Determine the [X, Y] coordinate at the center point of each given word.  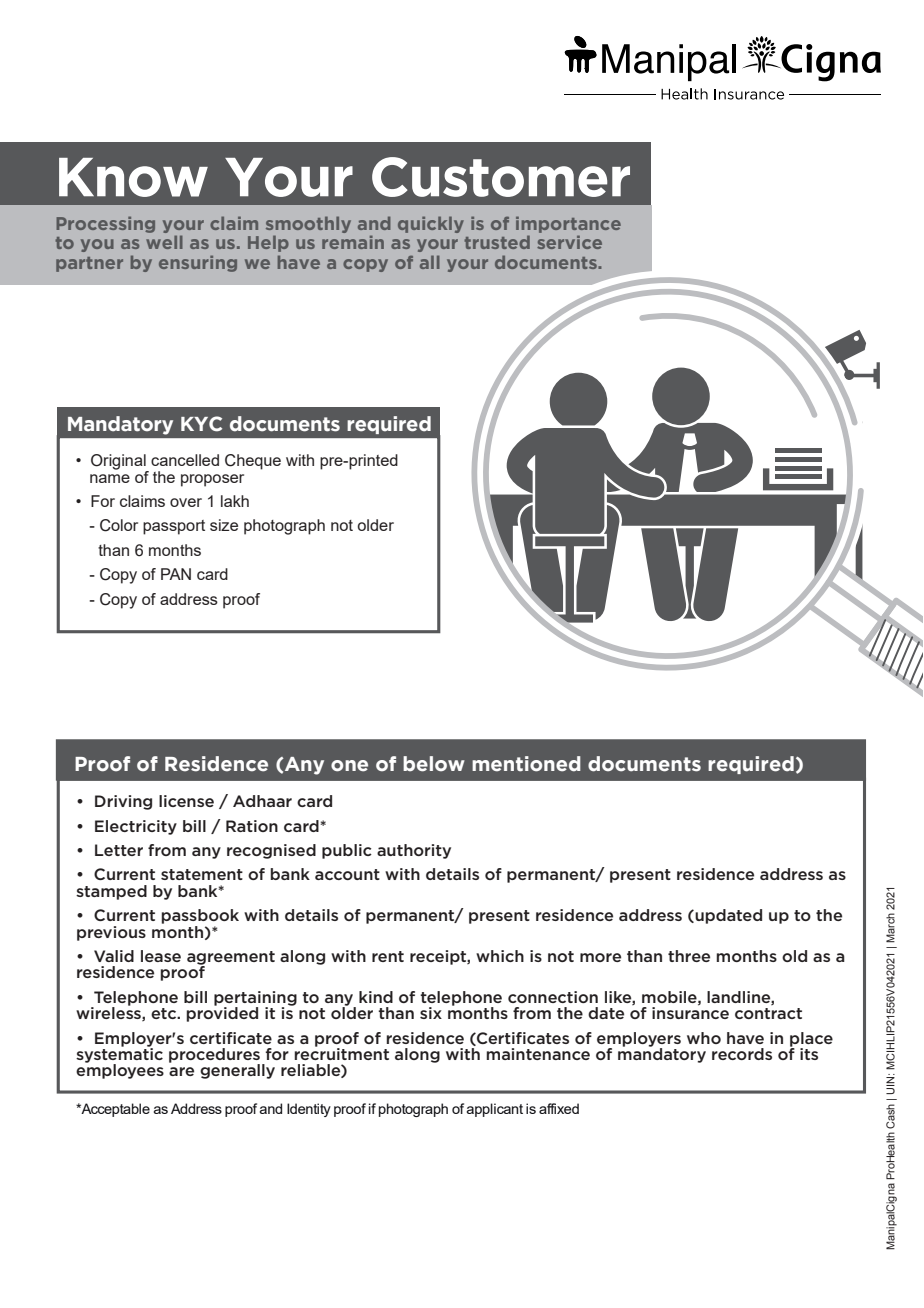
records [742, 1054]
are [181, 1071]
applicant [495, 1110]
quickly [431, 224]
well [164, 242]
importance [568, 224]
